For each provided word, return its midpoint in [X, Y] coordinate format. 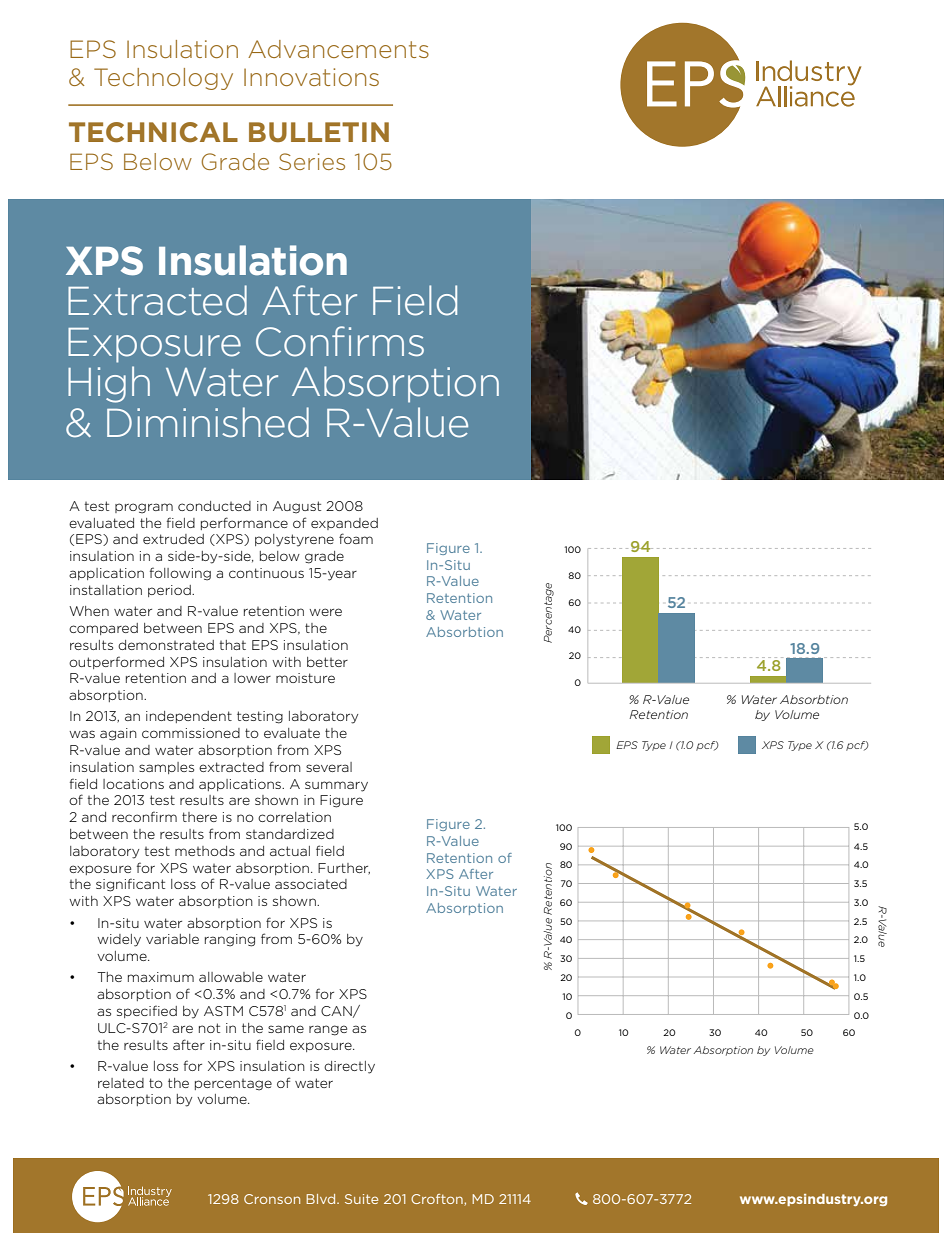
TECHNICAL [153, 132]
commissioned [191, 733]
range [328, 1030]
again [118, 734]
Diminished [208, 422]
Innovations [311, 77]
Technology [163, 79]
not [209, 1028]
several [329, 767]
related [121, 1083]
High [109, 384]
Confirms [340, 341]
